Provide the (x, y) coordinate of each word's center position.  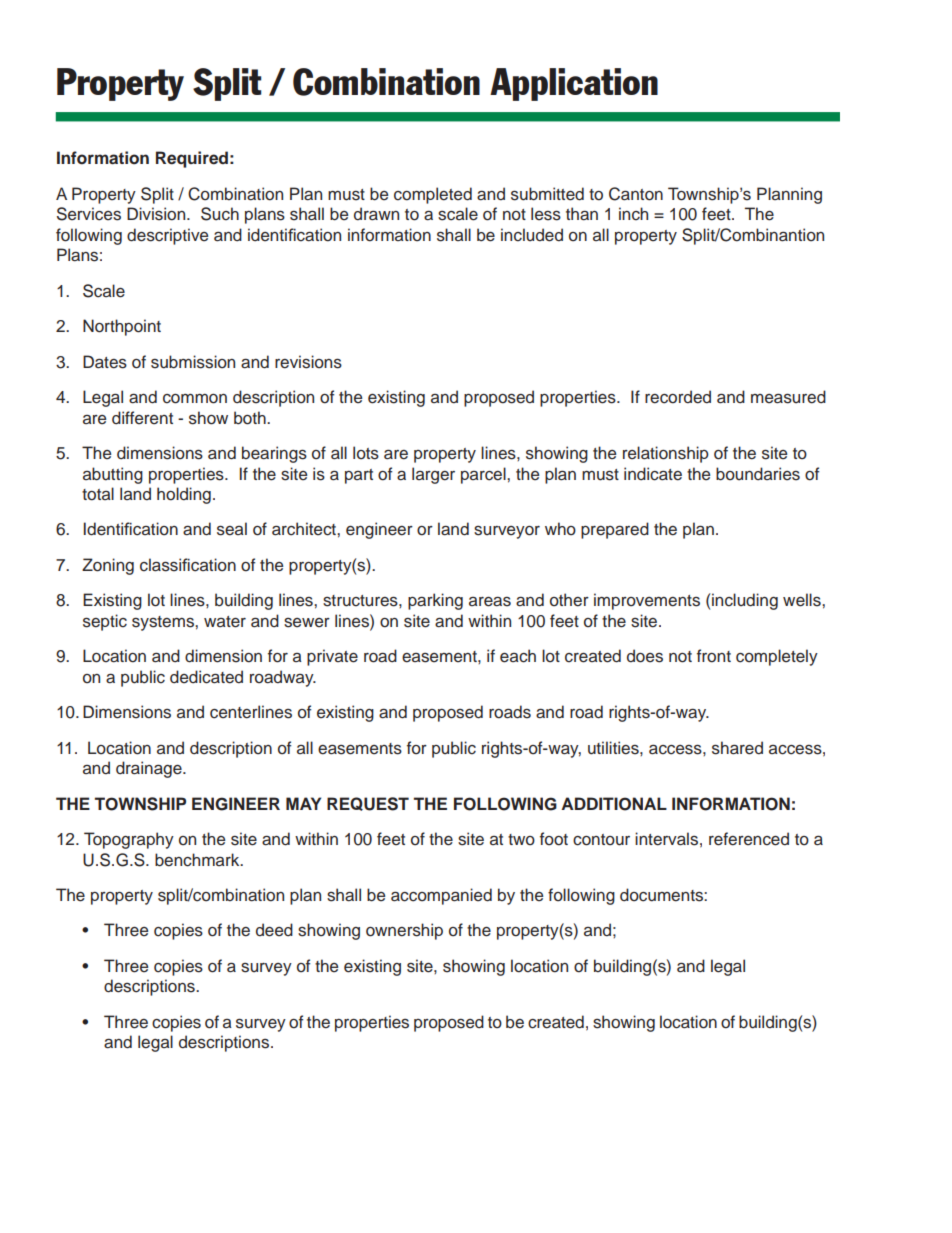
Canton (636, 194)
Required (192, 159)
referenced (749, 839)
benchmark (198, 860)
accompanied (441, 896)
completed (433, 195)
